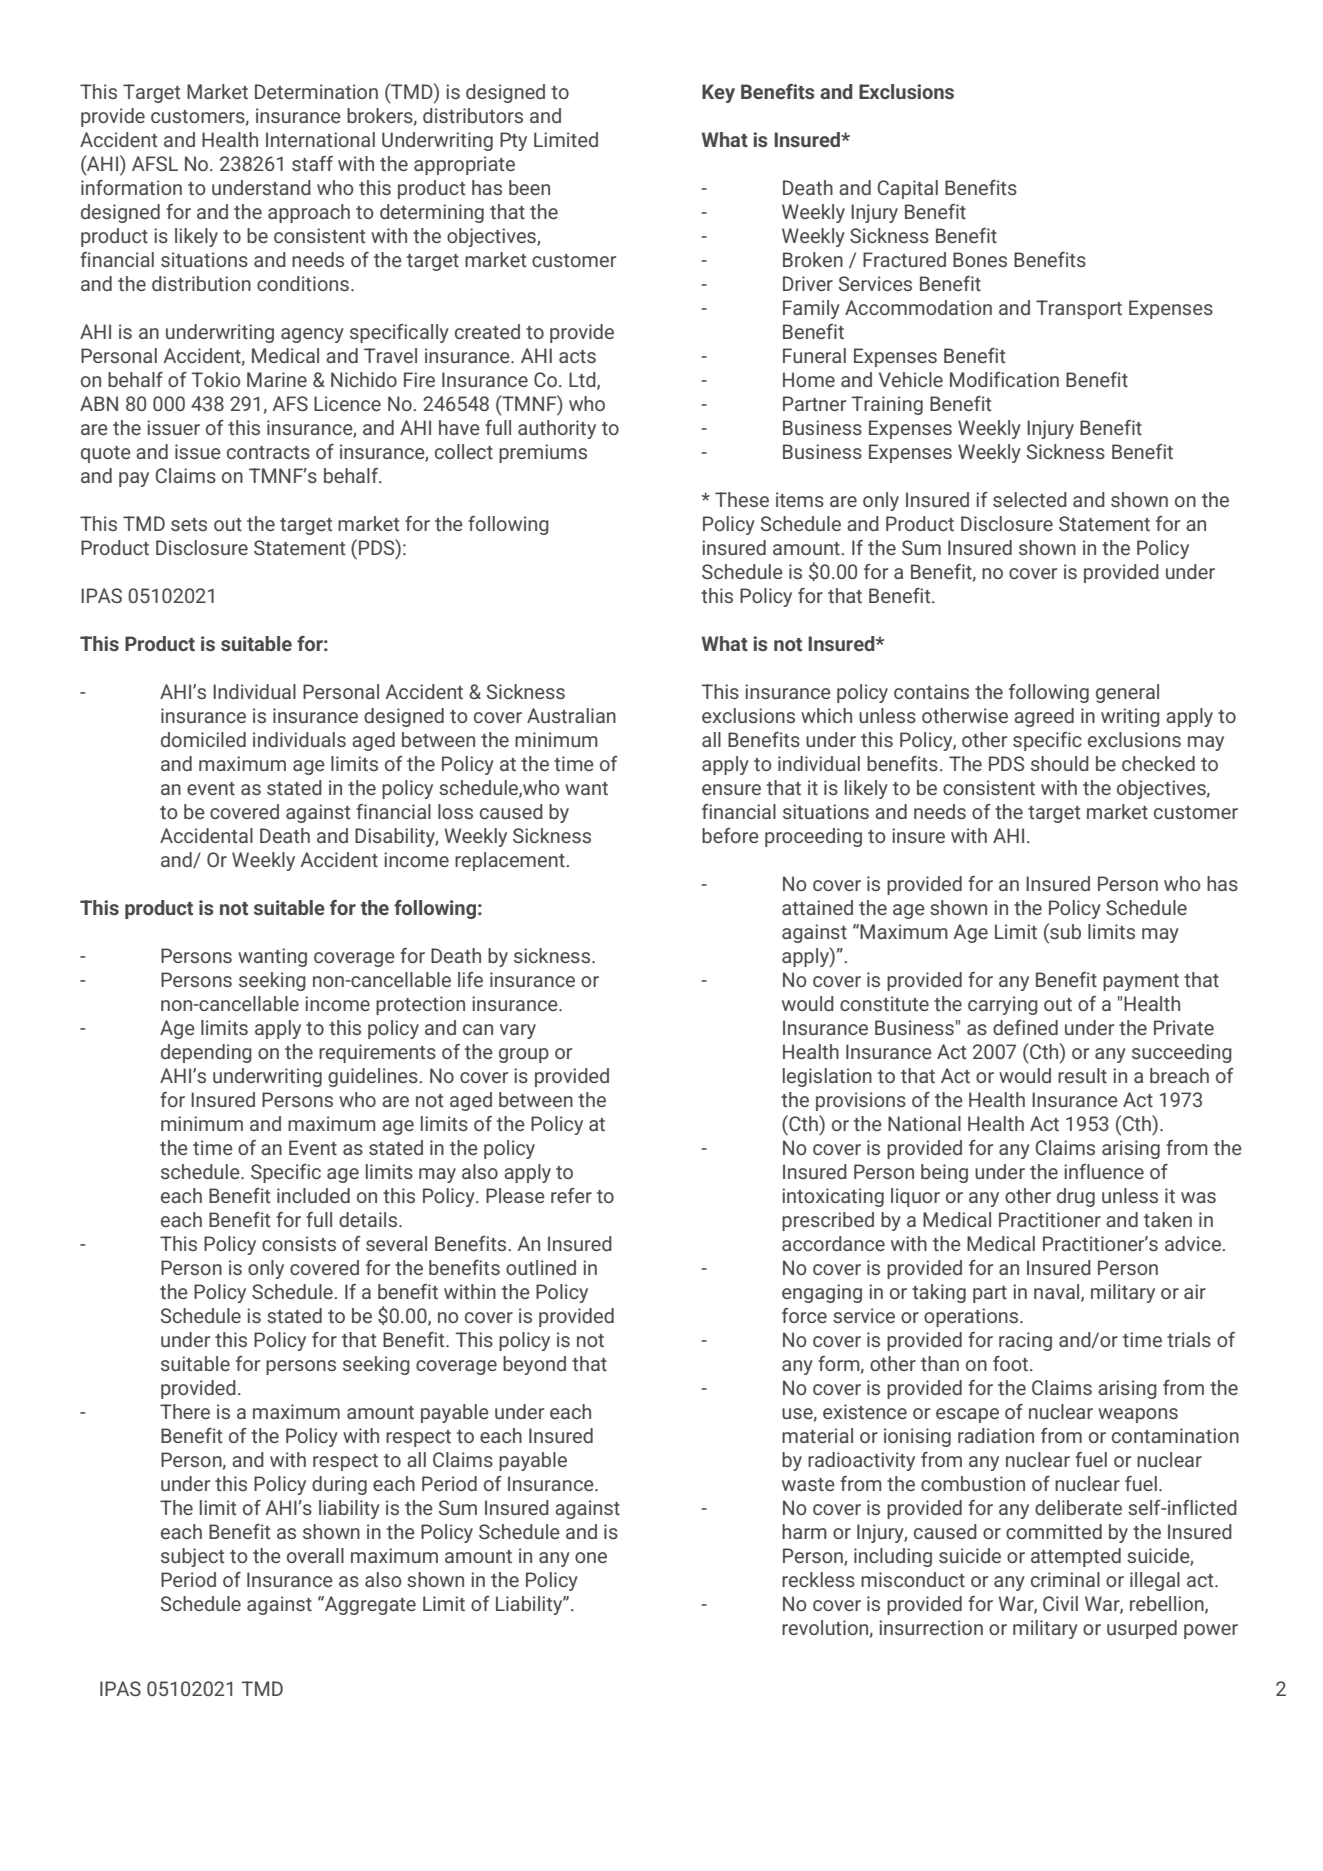 Image resolution: width=1323 pixels, height=1871 pixels. I want to click on before, so click(730, 835).
